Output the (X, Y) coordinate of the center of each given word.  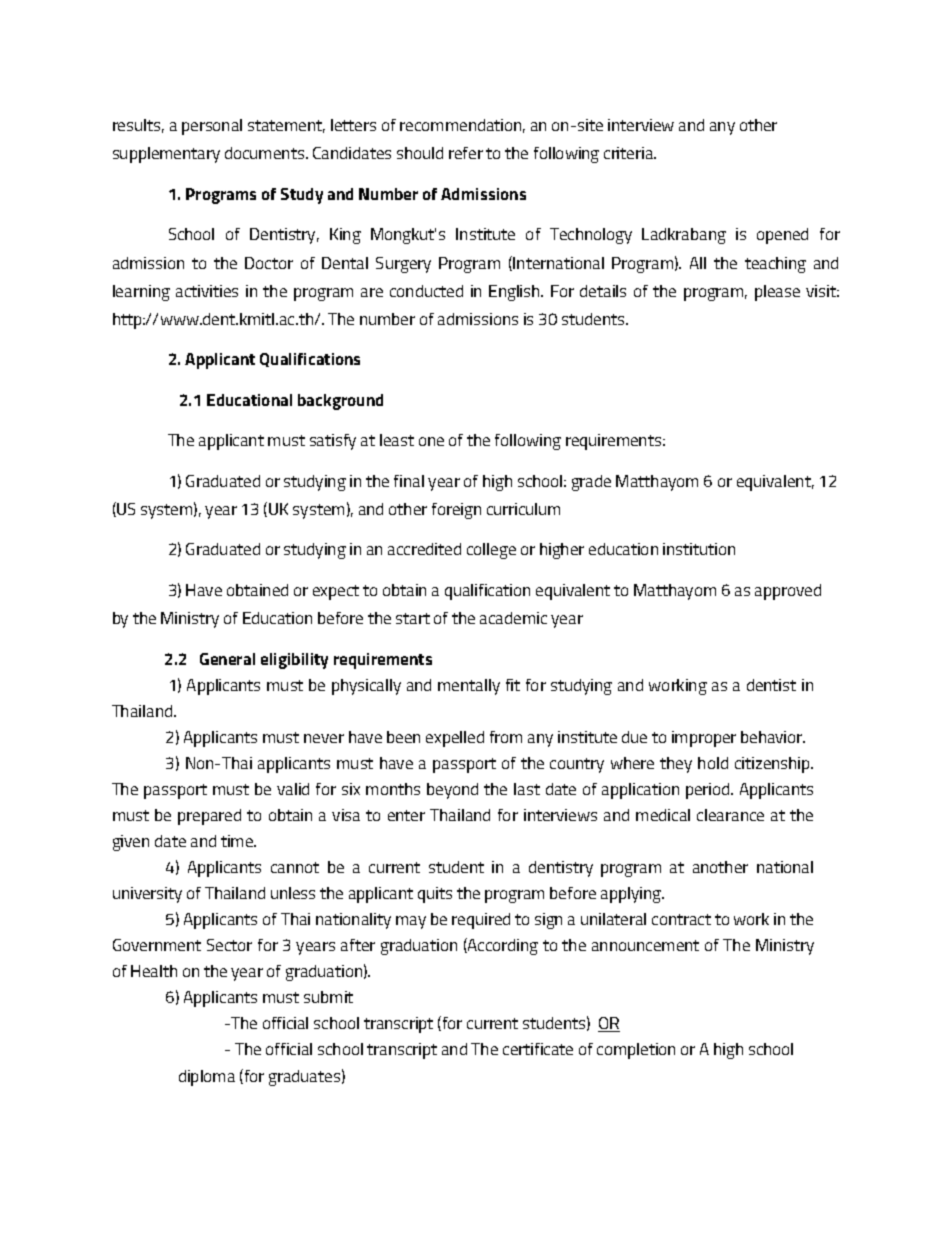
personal (212, 127)
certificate (538, 1049)
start (413, 618)
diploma (207, 1078)
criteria (630, 153)
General (227, 659)
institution (699, 549)
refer (466, 153)
